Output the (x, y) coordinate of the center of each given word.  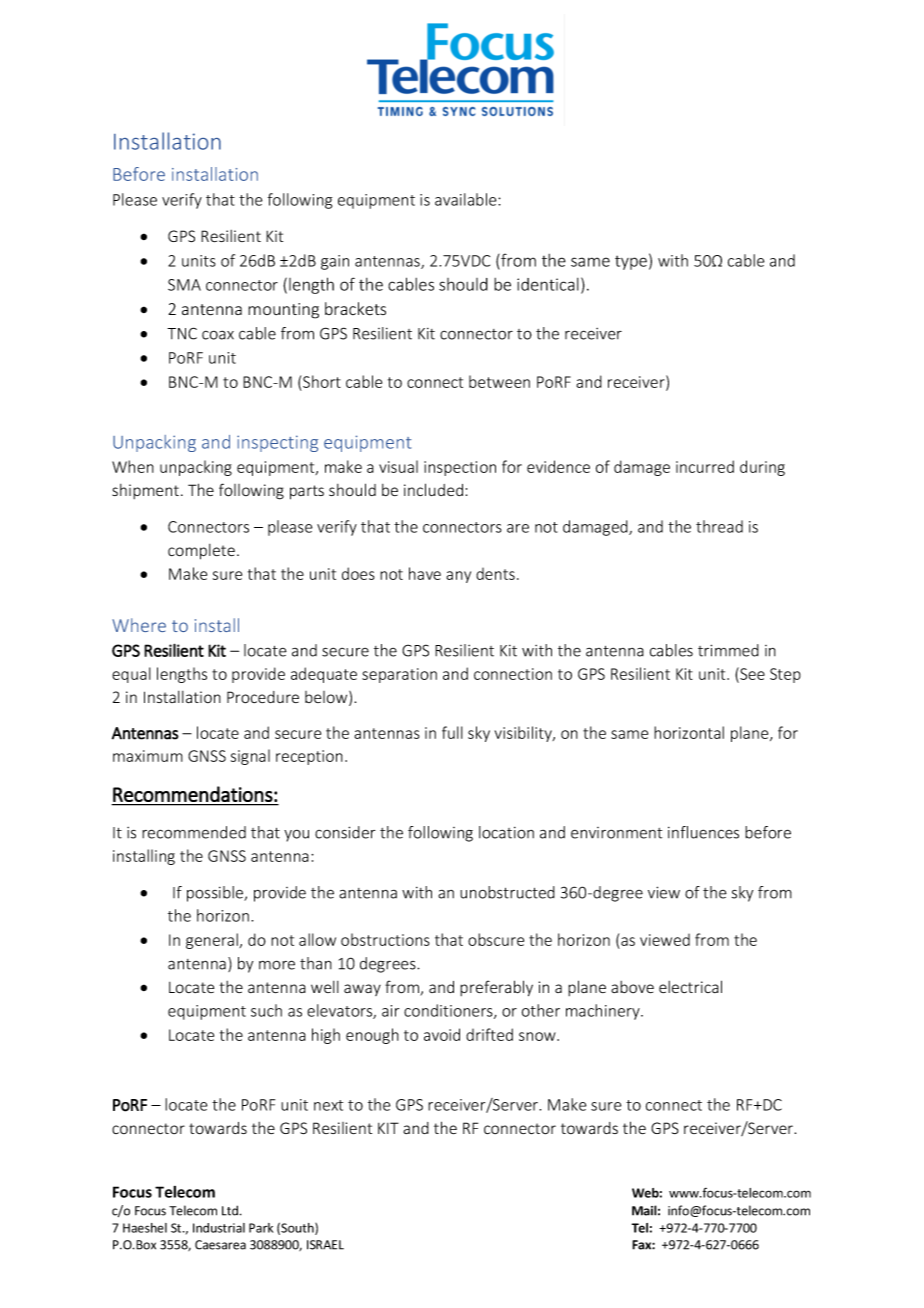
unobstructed (507, 892)
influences (703, 832)
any (458, 577)
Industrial (219, 1228)
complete (201, 552)
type (631, 263)
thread (719, 526)
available (467, 199)
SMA (184, 285)
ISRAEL (325, 1245)
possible (216, 894)
